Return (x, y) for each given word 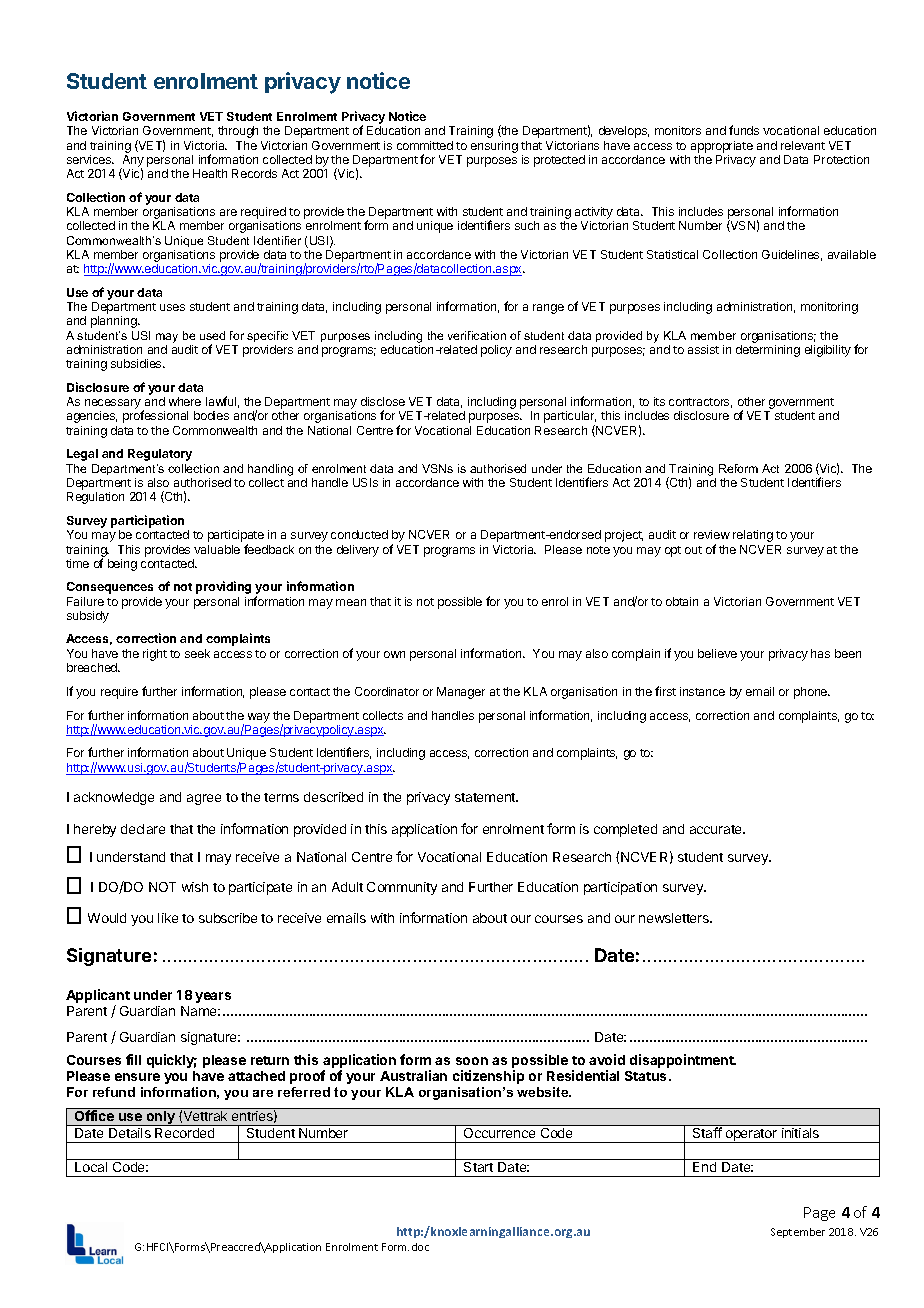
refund (114, 1092)
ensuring (494, 147)
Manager (461, 693)
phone (812, 693)
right (155, 655)
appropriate (722, 147)
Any (132, 162)
